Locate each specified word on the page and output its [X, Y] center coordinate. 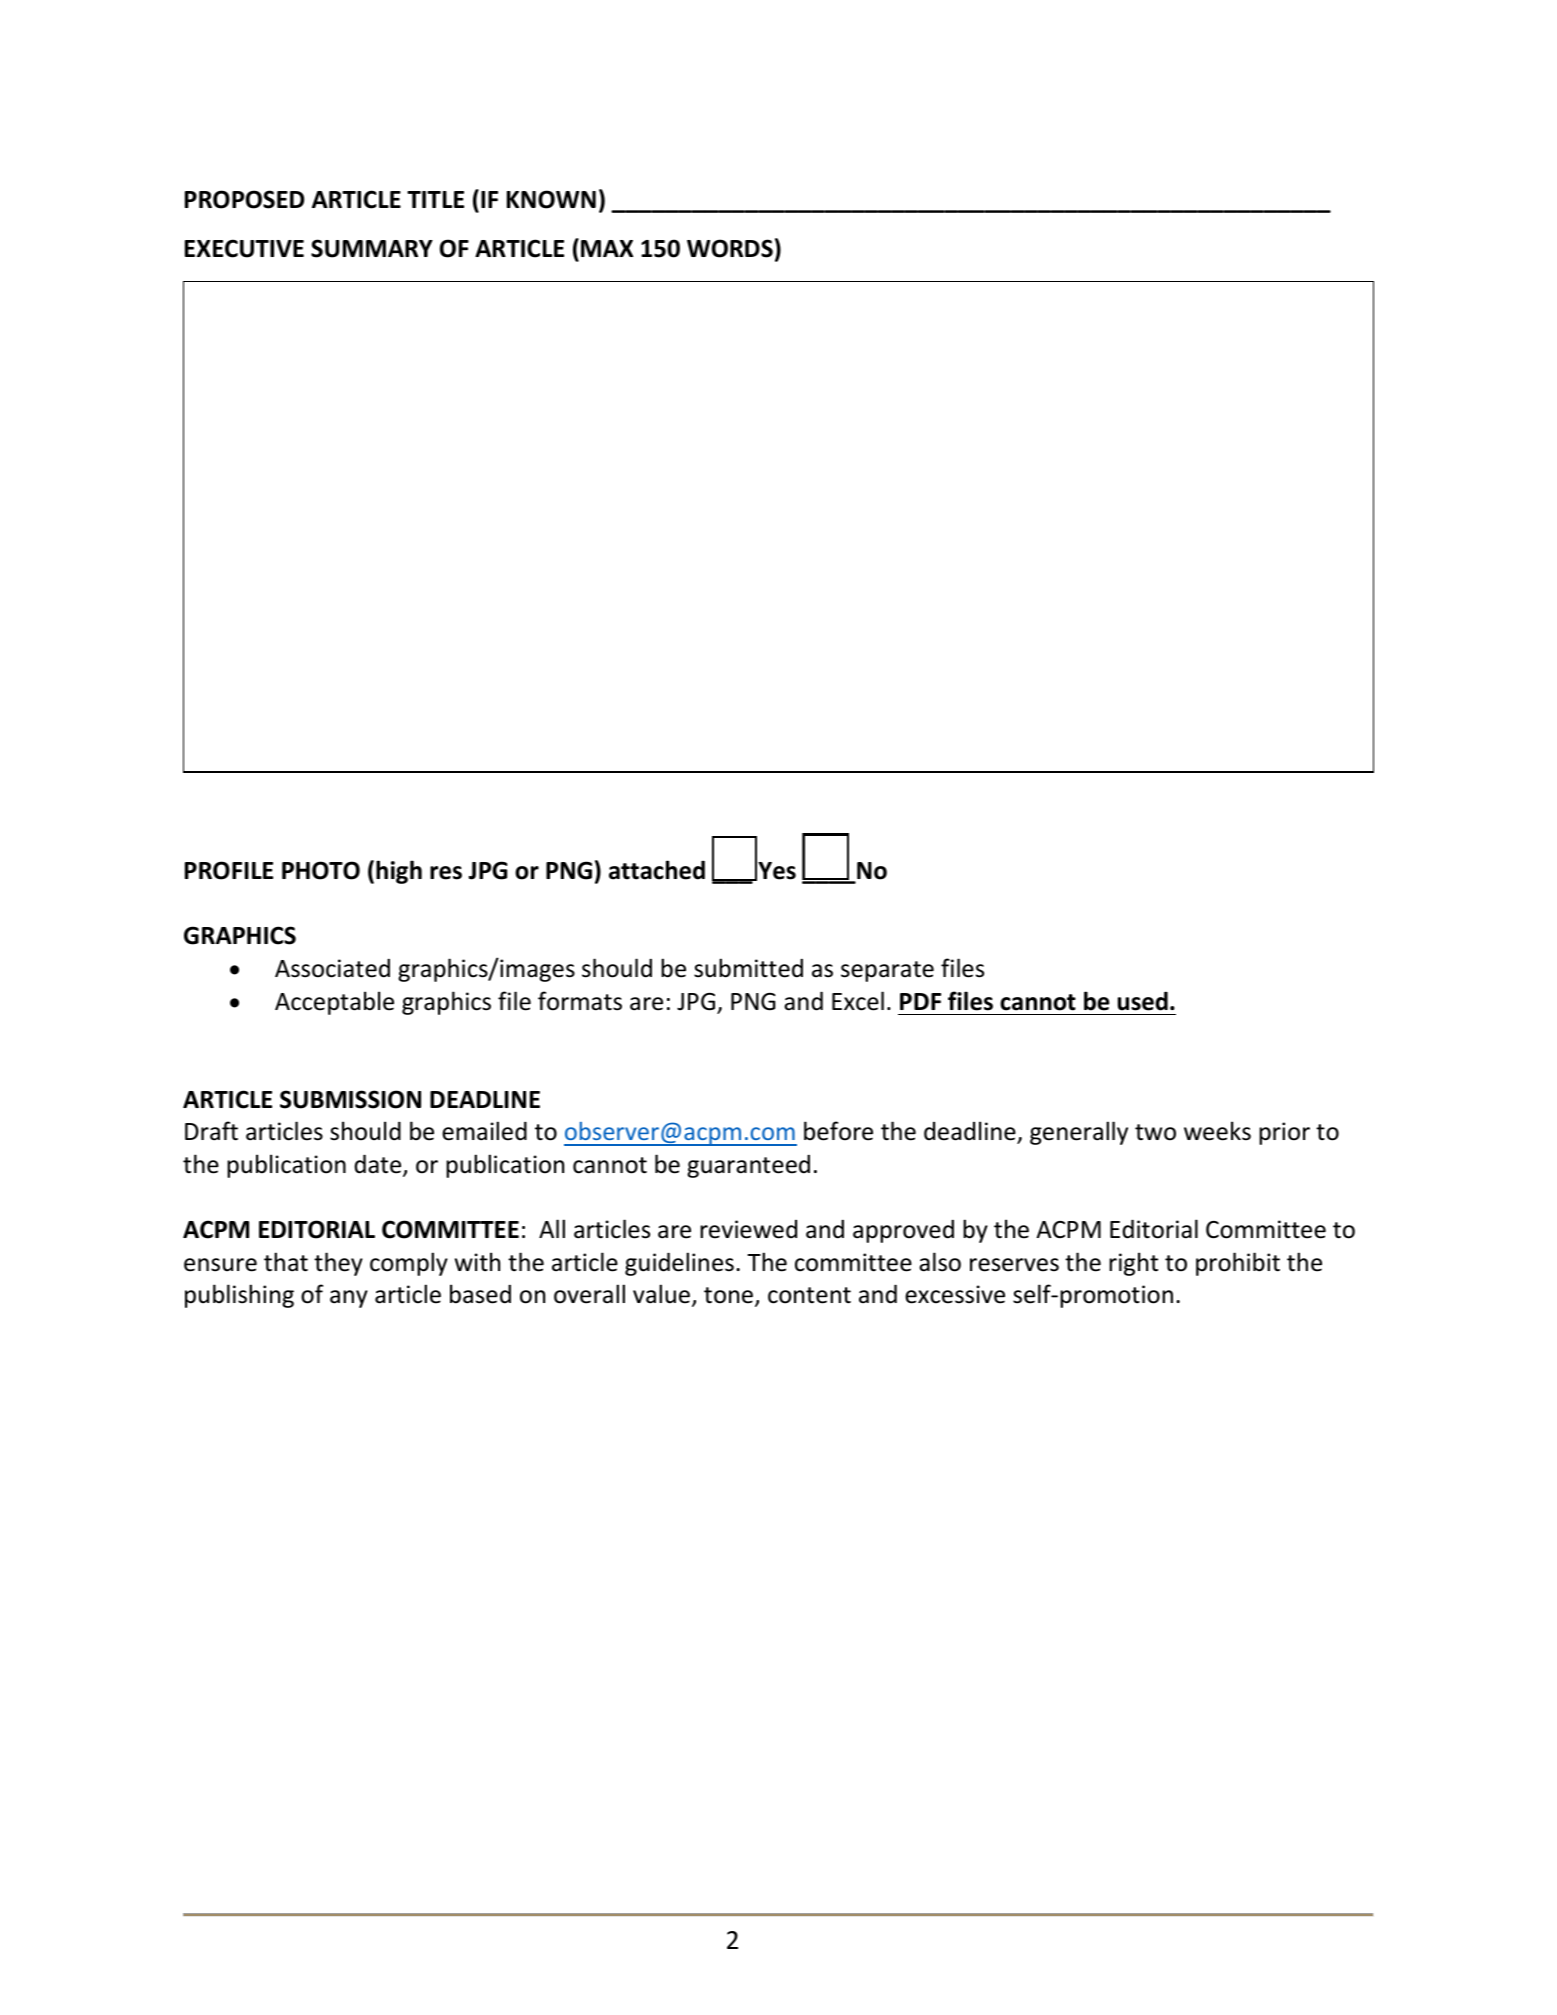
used [1143, 1001]
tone [728, 1295]
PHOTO [321, 870]
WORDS [730, 248]
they [338, 1264]
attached [657, 870]
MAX [607, 248]
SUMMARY [372, 248]
